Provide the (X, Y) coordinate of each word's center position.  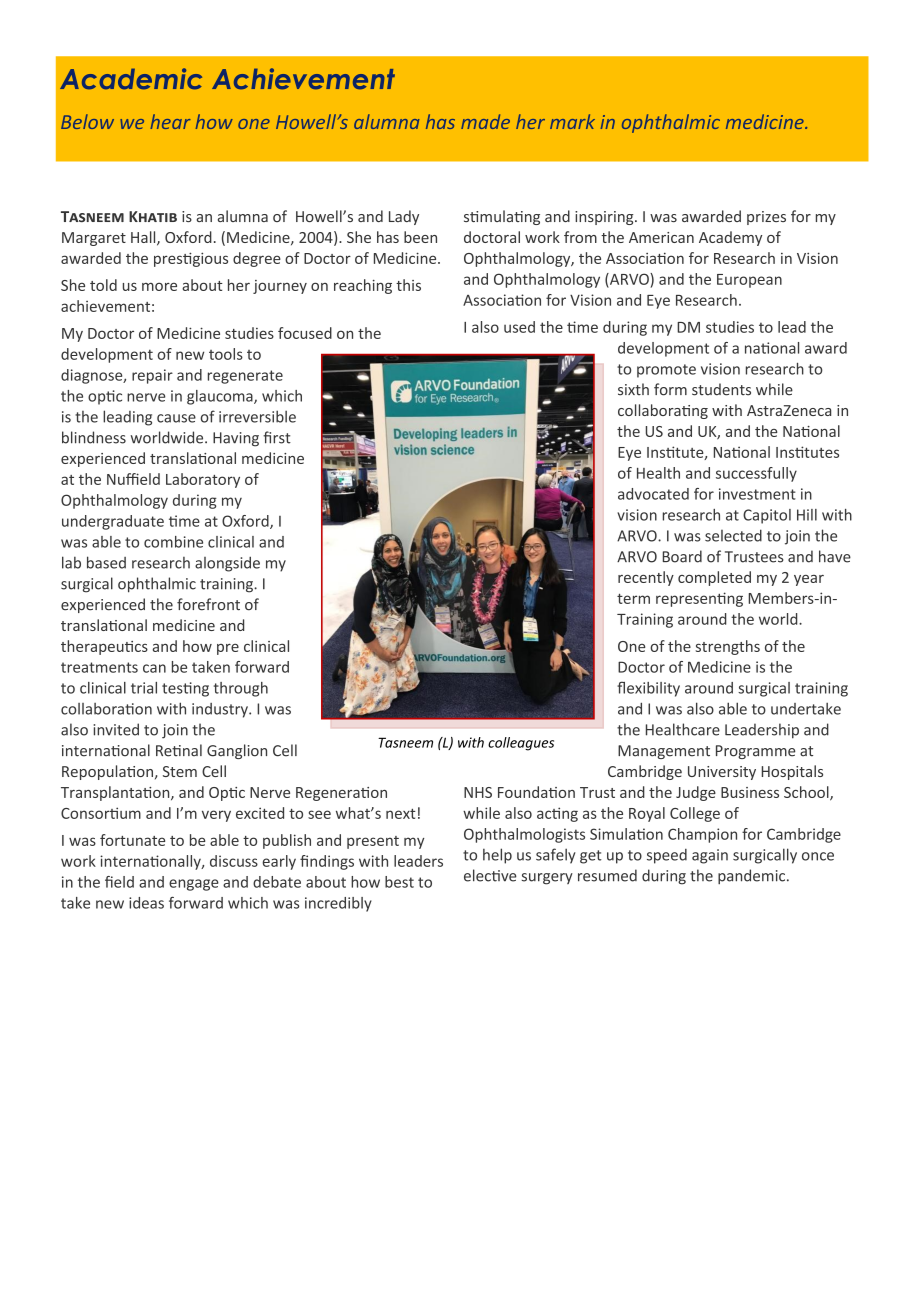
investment (757, 494)
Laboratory (203, 480)
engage (194, 885)
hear (170, 121)
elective (490, 875)
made (485, 121)
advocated (653, 494)
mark (572, 121)
